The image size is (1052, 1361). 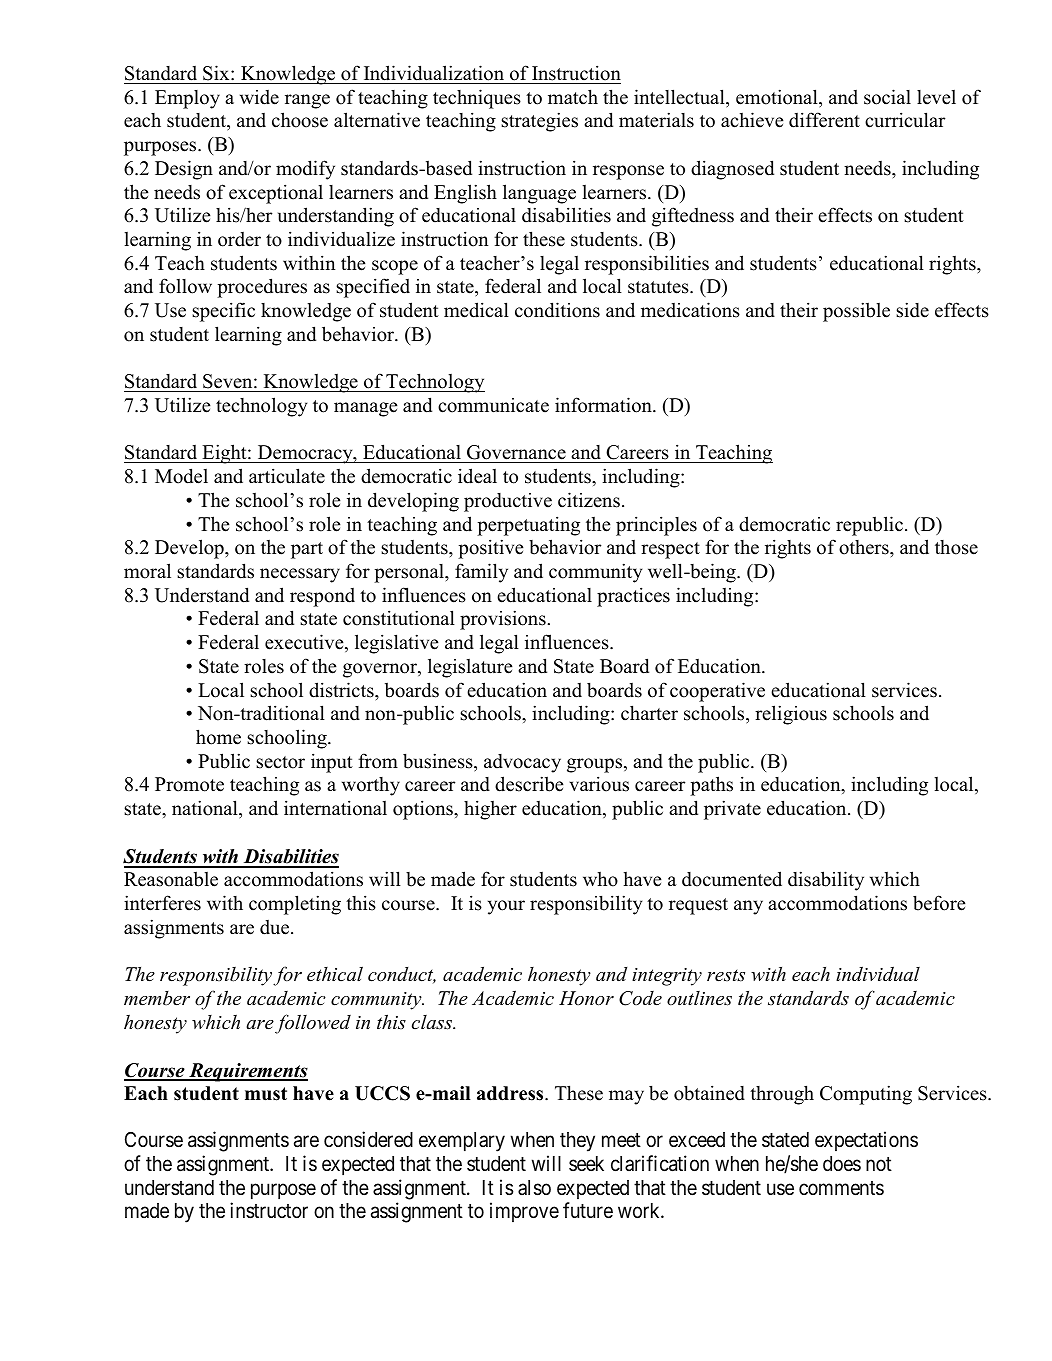 What do you see at coordinates (826, 881) in the screenshot?
I see `disability` at bounding box center [826, 881].
